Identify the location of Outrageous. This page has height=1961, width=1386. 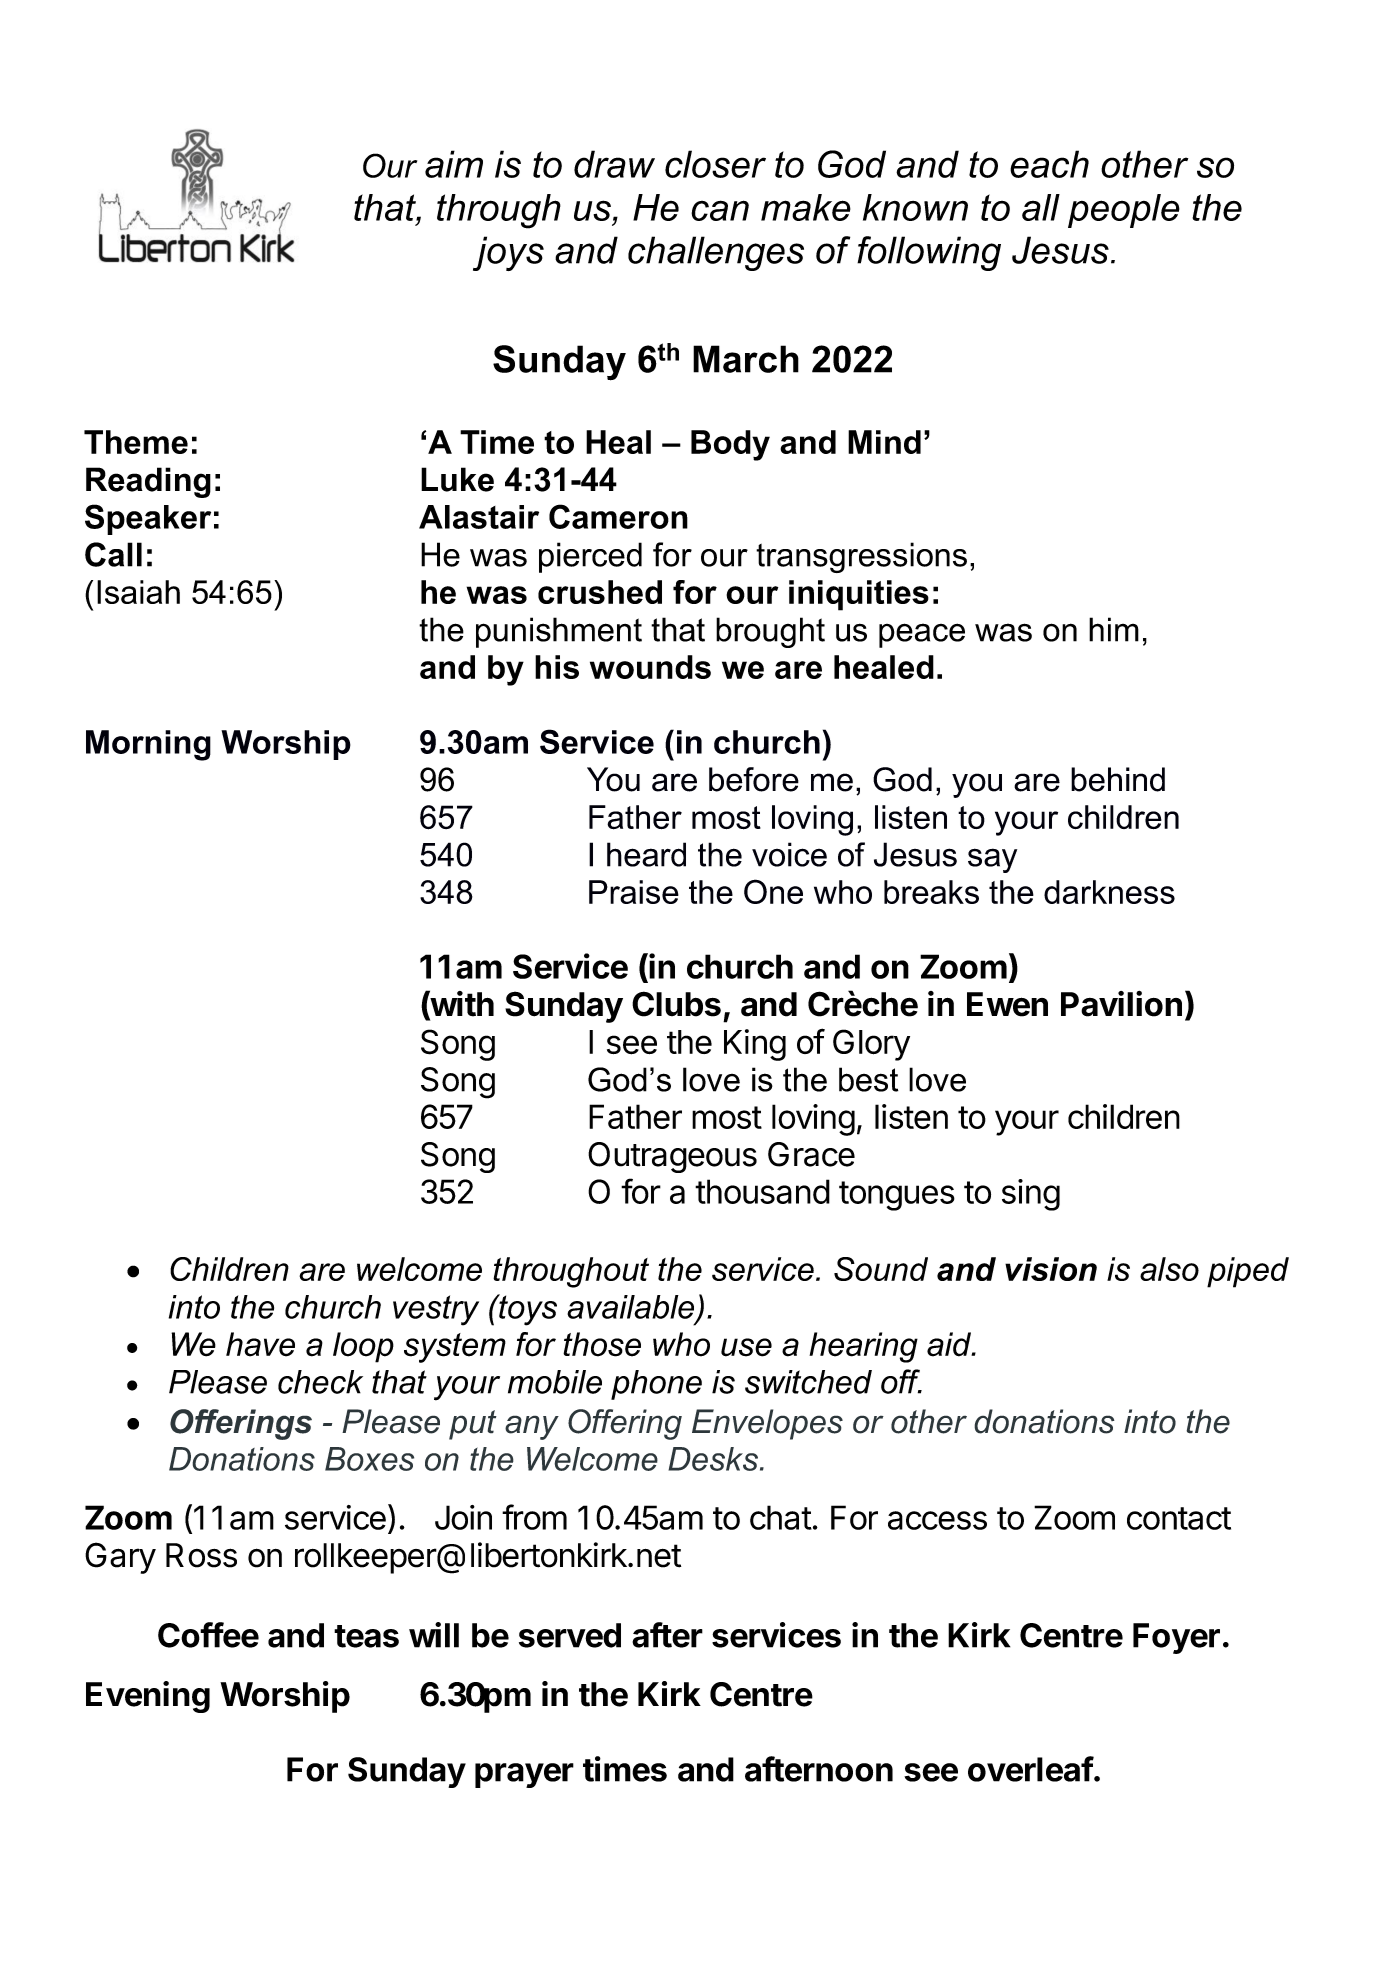
(672, 1157).
